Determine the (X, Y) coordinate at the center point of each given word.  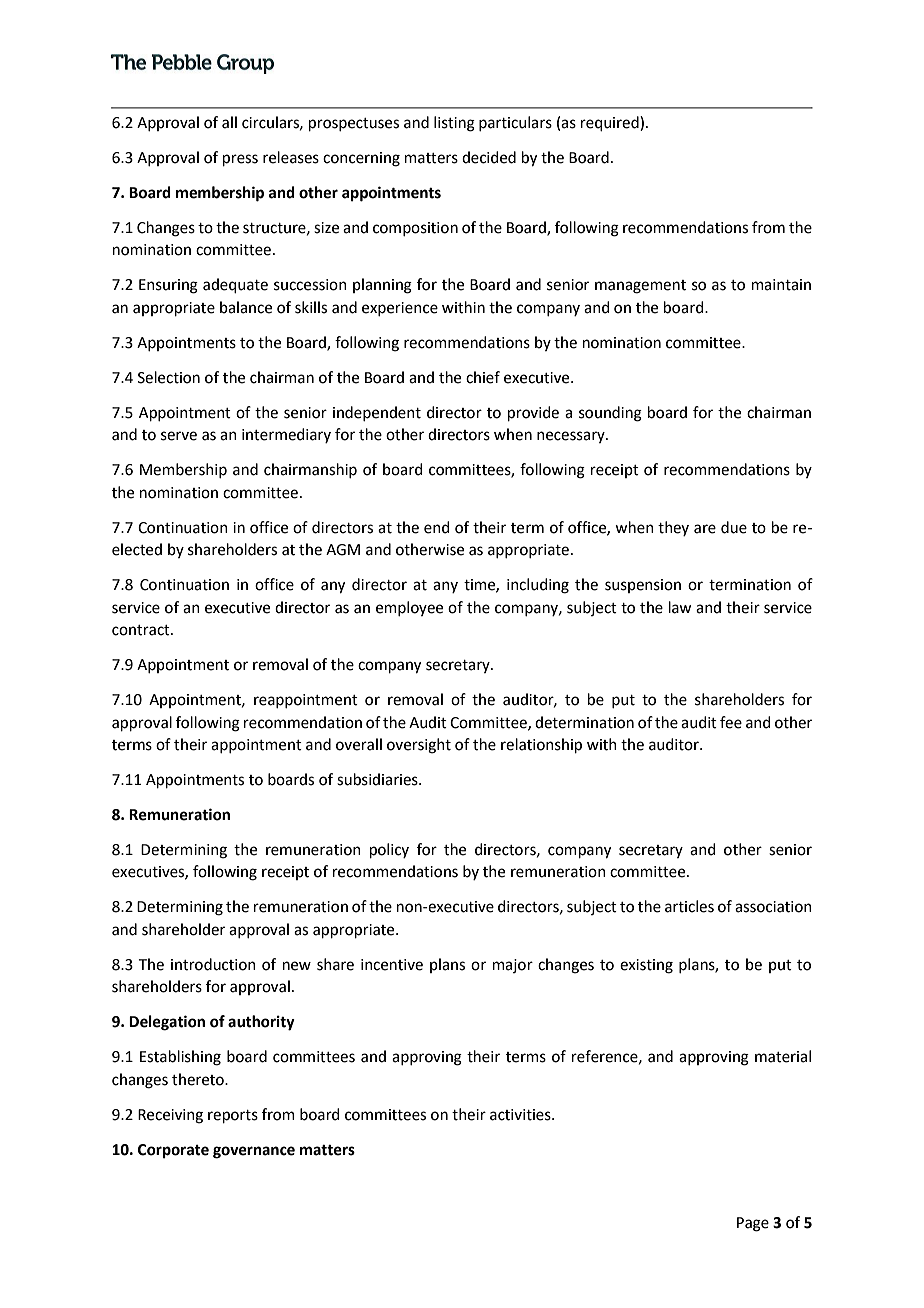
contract (142, 630)
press (240, 160)
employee (409, 608)
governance (254, 1152)
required (611, 123)
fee (731, 722)
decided (489, 157)
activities (521, 1115)
